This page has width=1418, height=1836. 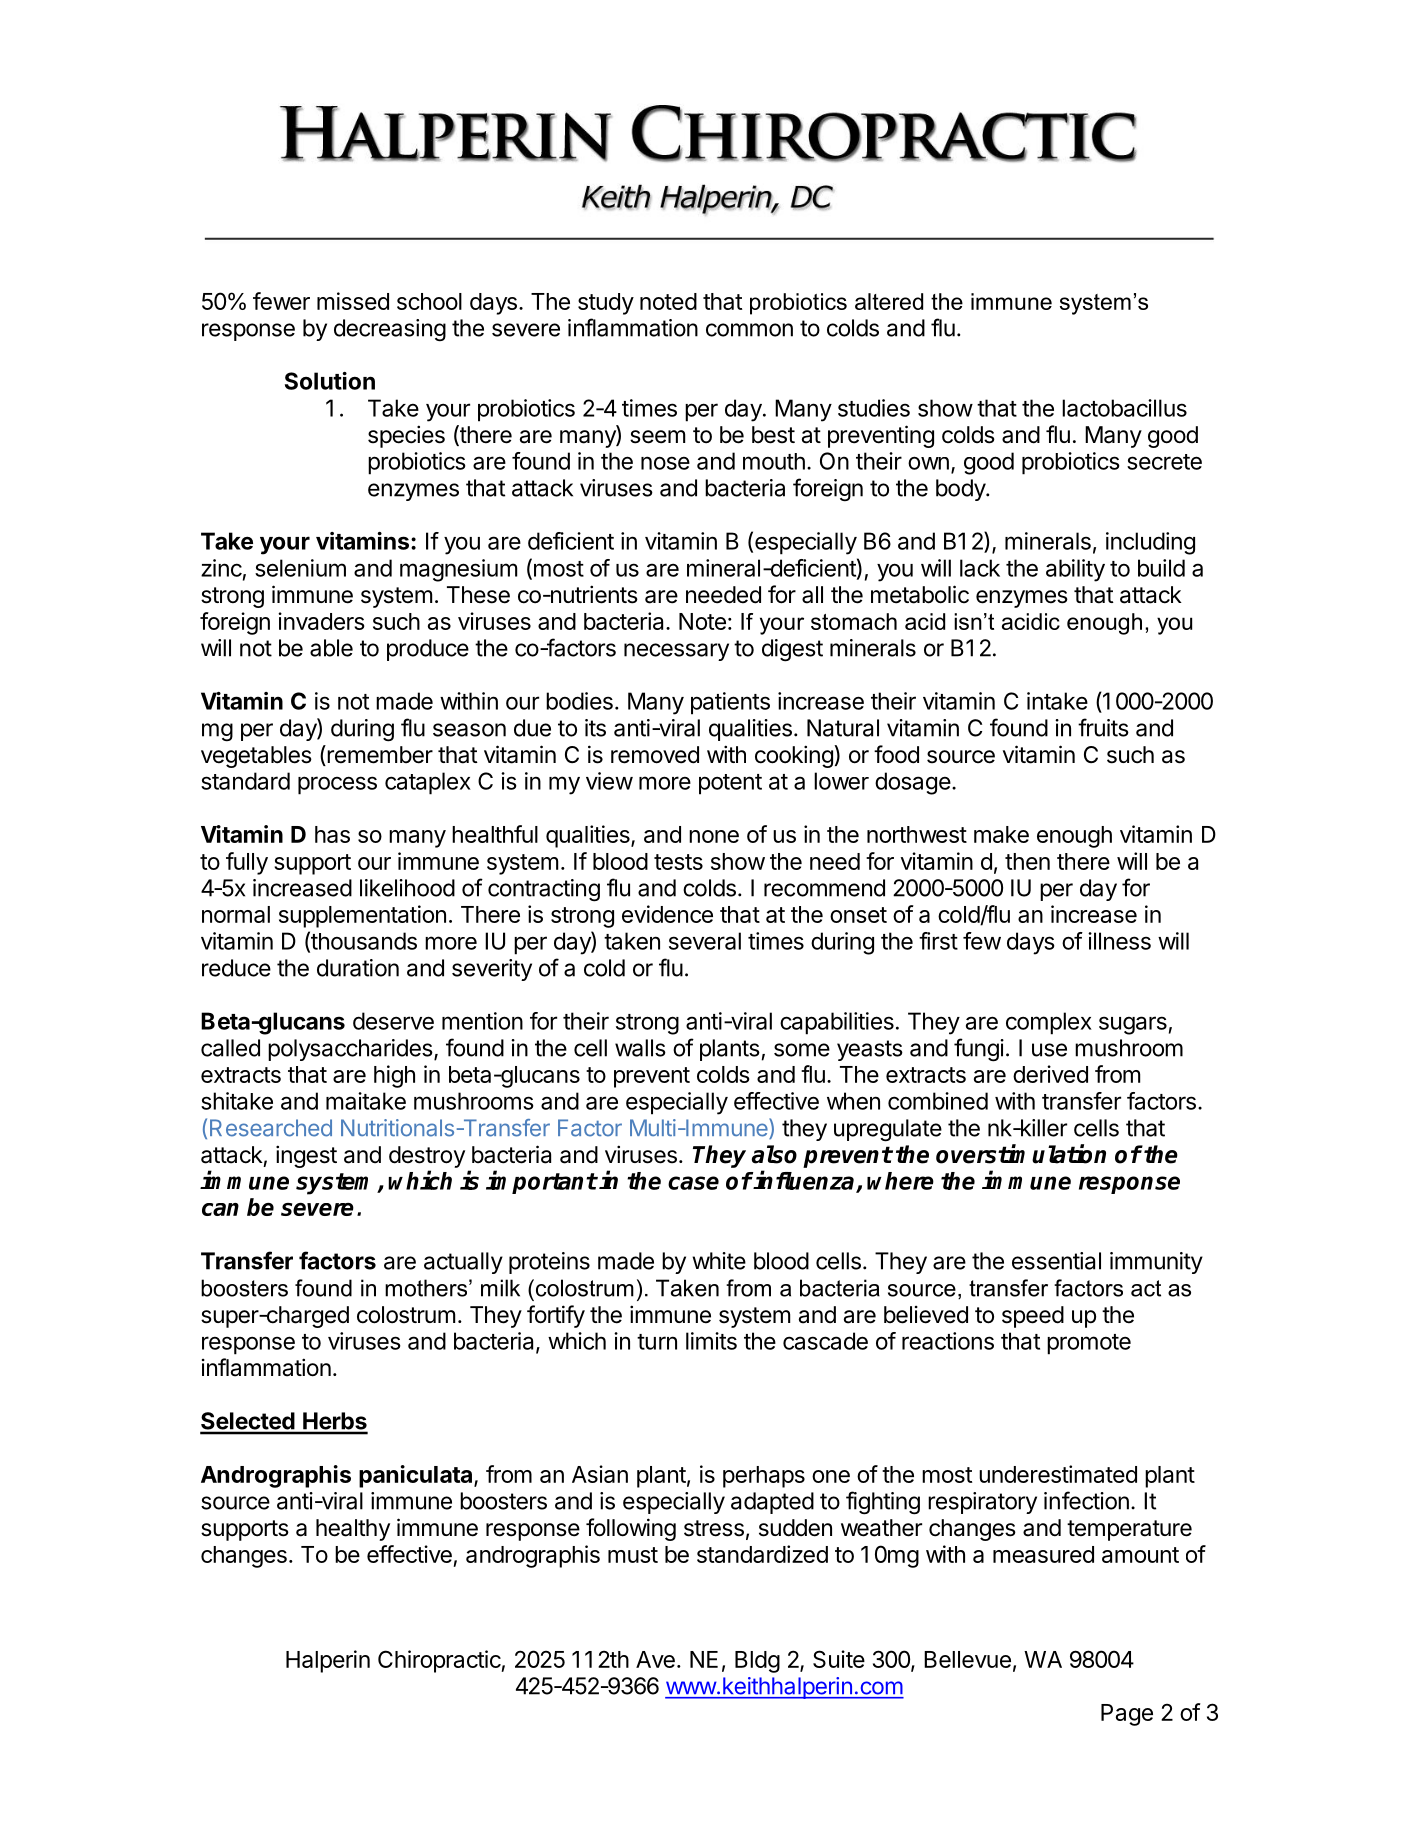 What do you see at coordinates (1001, 834) in the page?
I see `make` at bounding box center [1001, 834].
